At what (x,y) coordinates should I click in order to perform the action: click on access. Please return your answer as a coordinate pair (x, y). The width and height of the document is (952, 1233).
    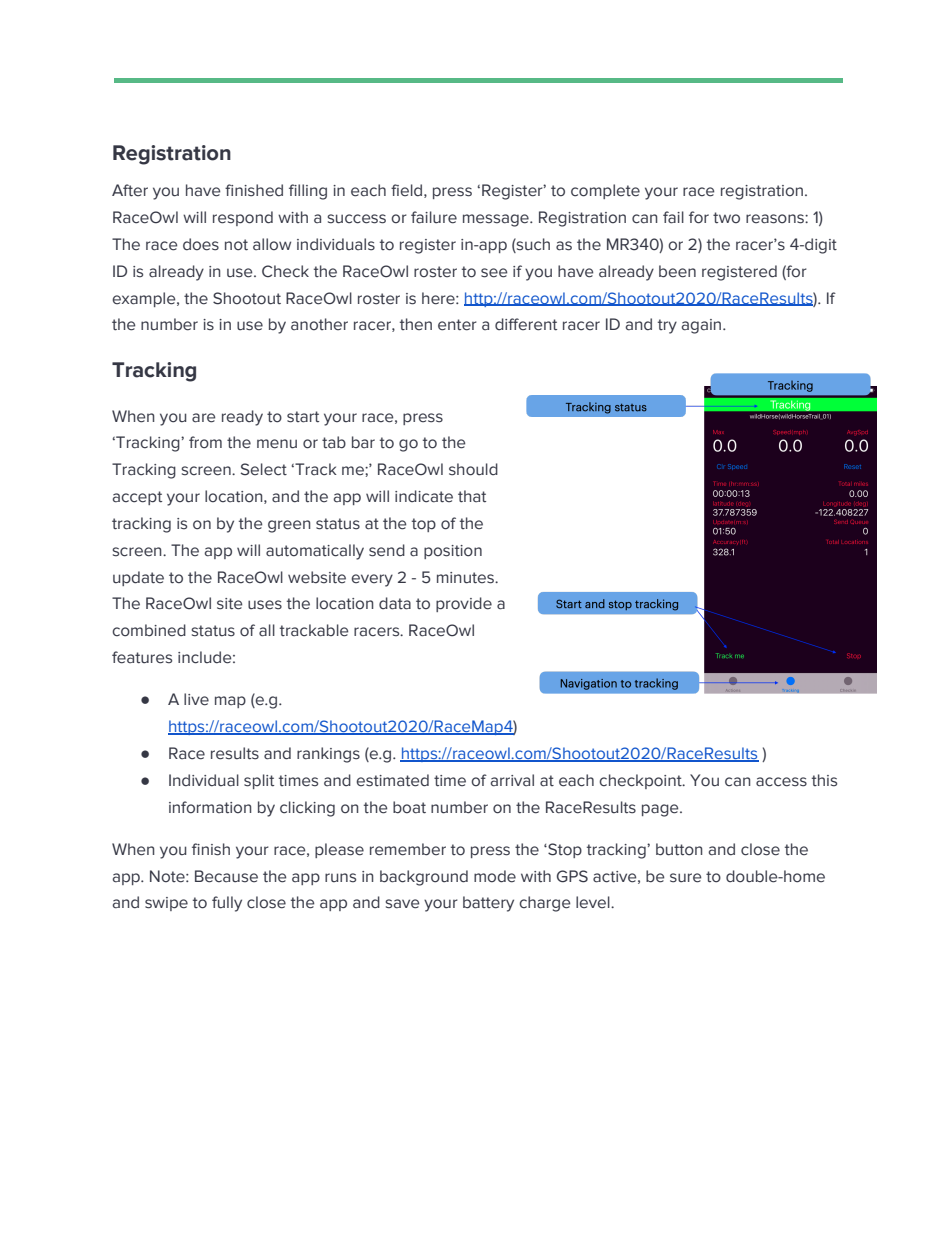
    Looking at the image, I should click on (781, 782).
